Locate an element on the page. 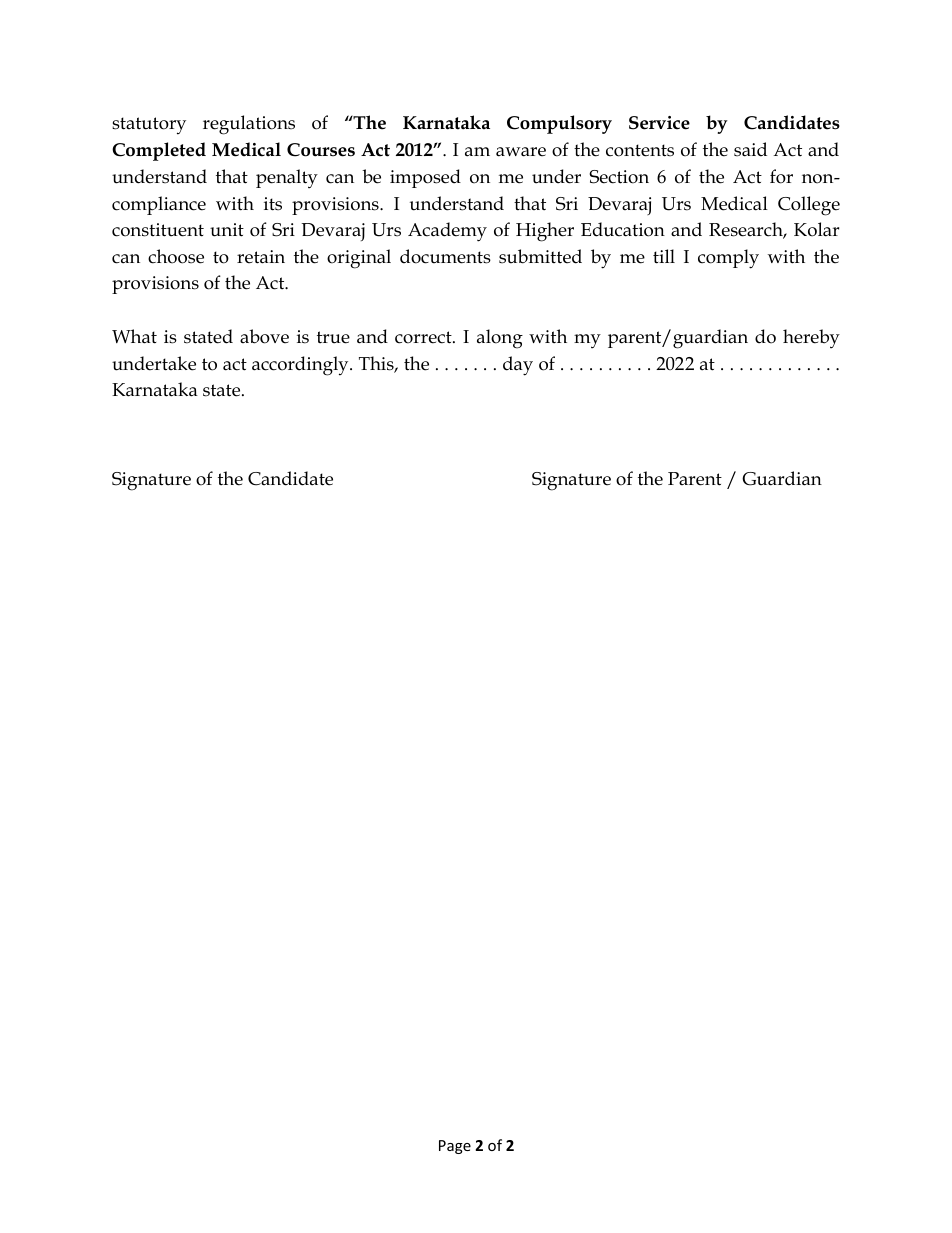 This document has height=1233, width=952. till is located at coordinates (664, 256).
